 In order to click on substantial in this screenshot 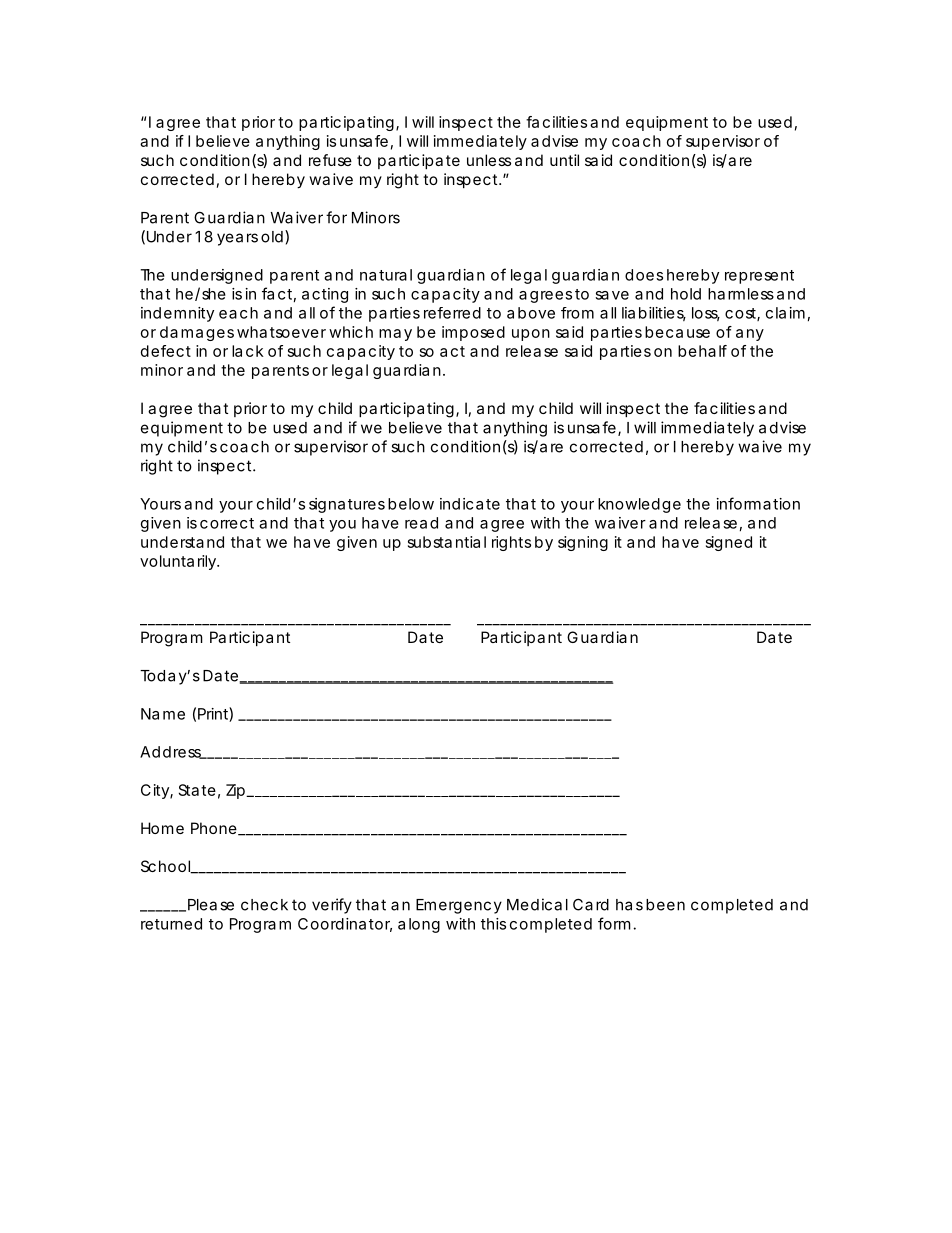, I will do `click(447, 542)`.
